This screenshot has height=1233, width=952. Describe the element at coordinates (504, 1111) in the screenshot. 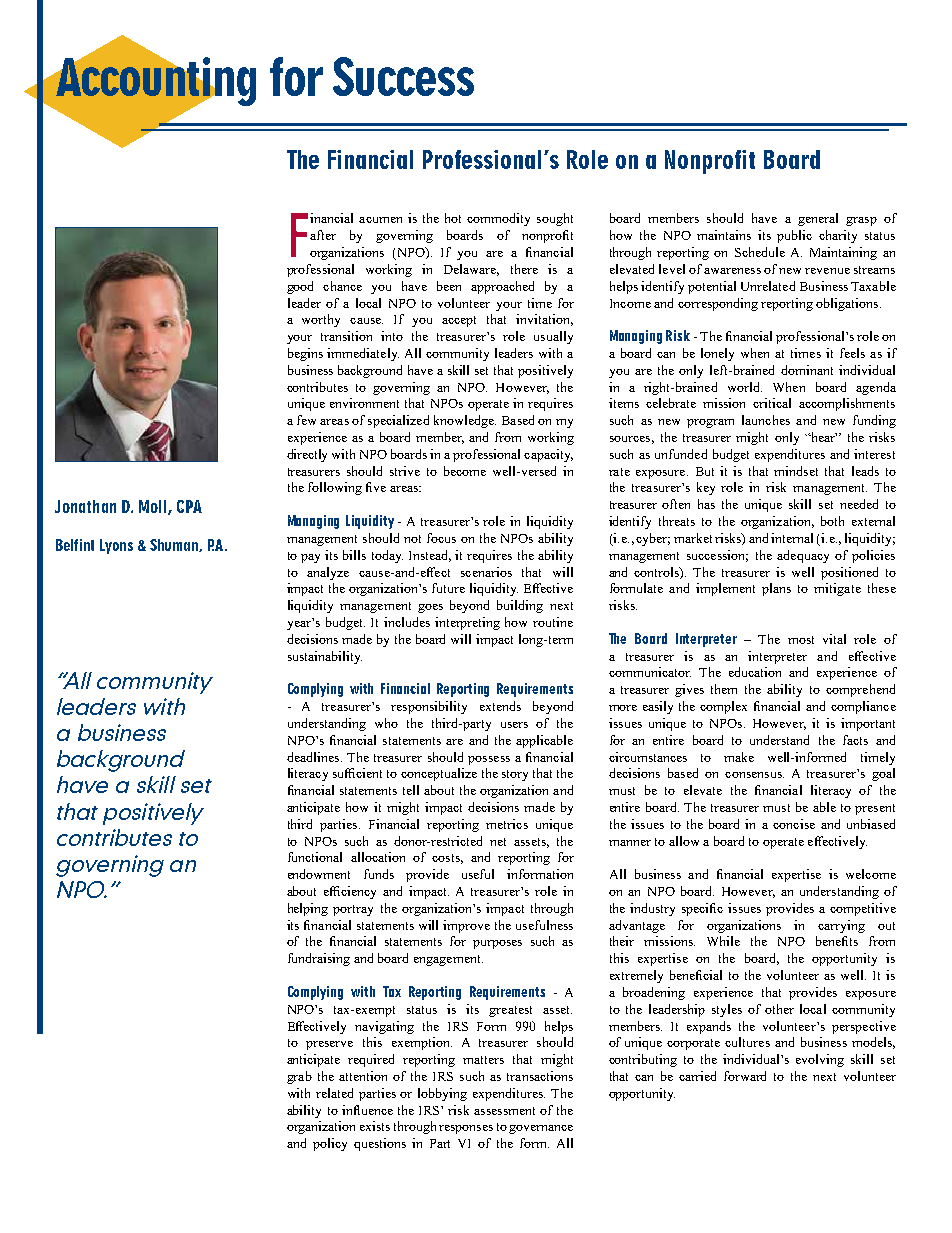

I see `assessment` at that location.
